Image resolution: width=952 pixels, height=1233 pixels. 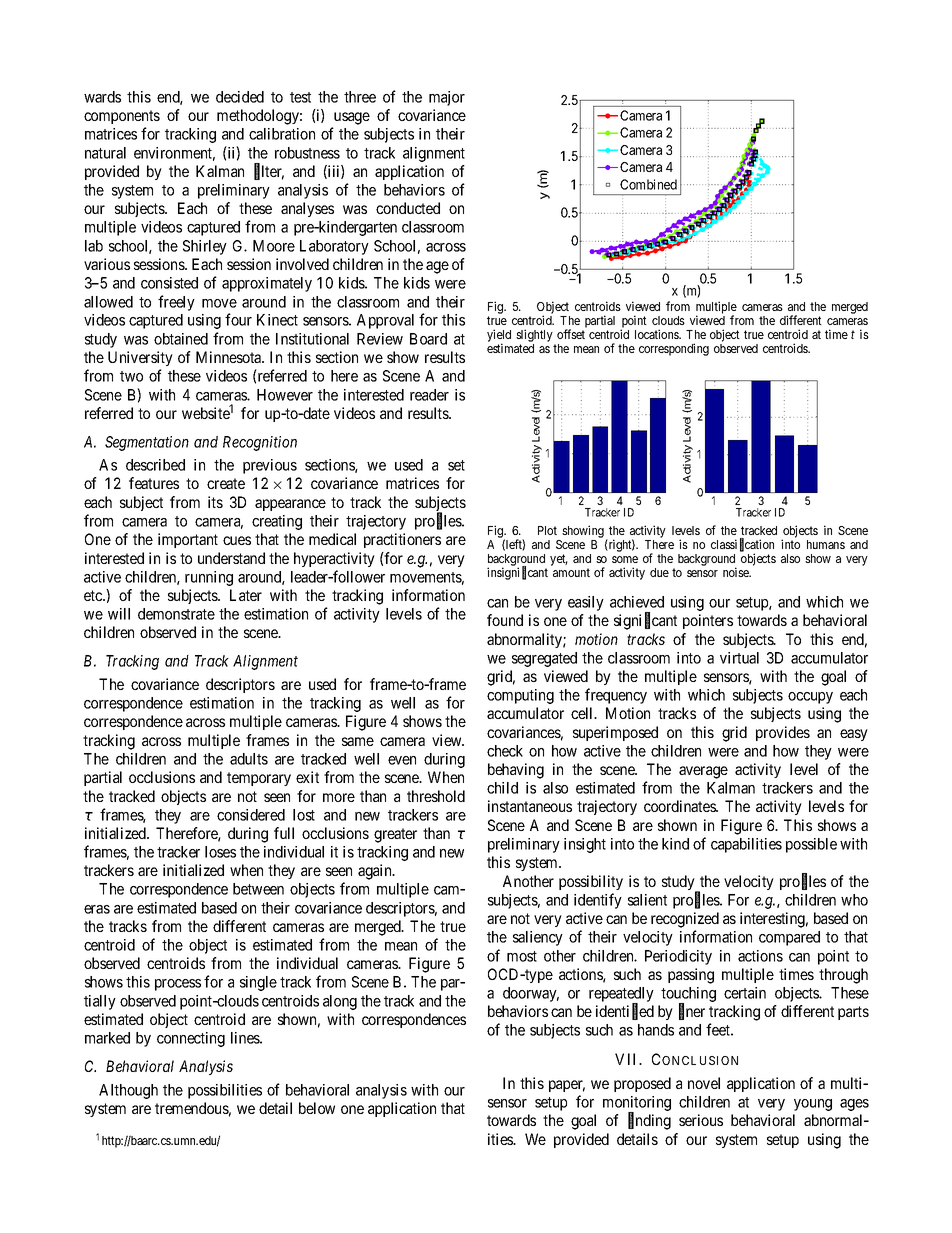 What do you see at coordinates (505, 620) in the image?
I see `found` at bounding box center [505, 620].
